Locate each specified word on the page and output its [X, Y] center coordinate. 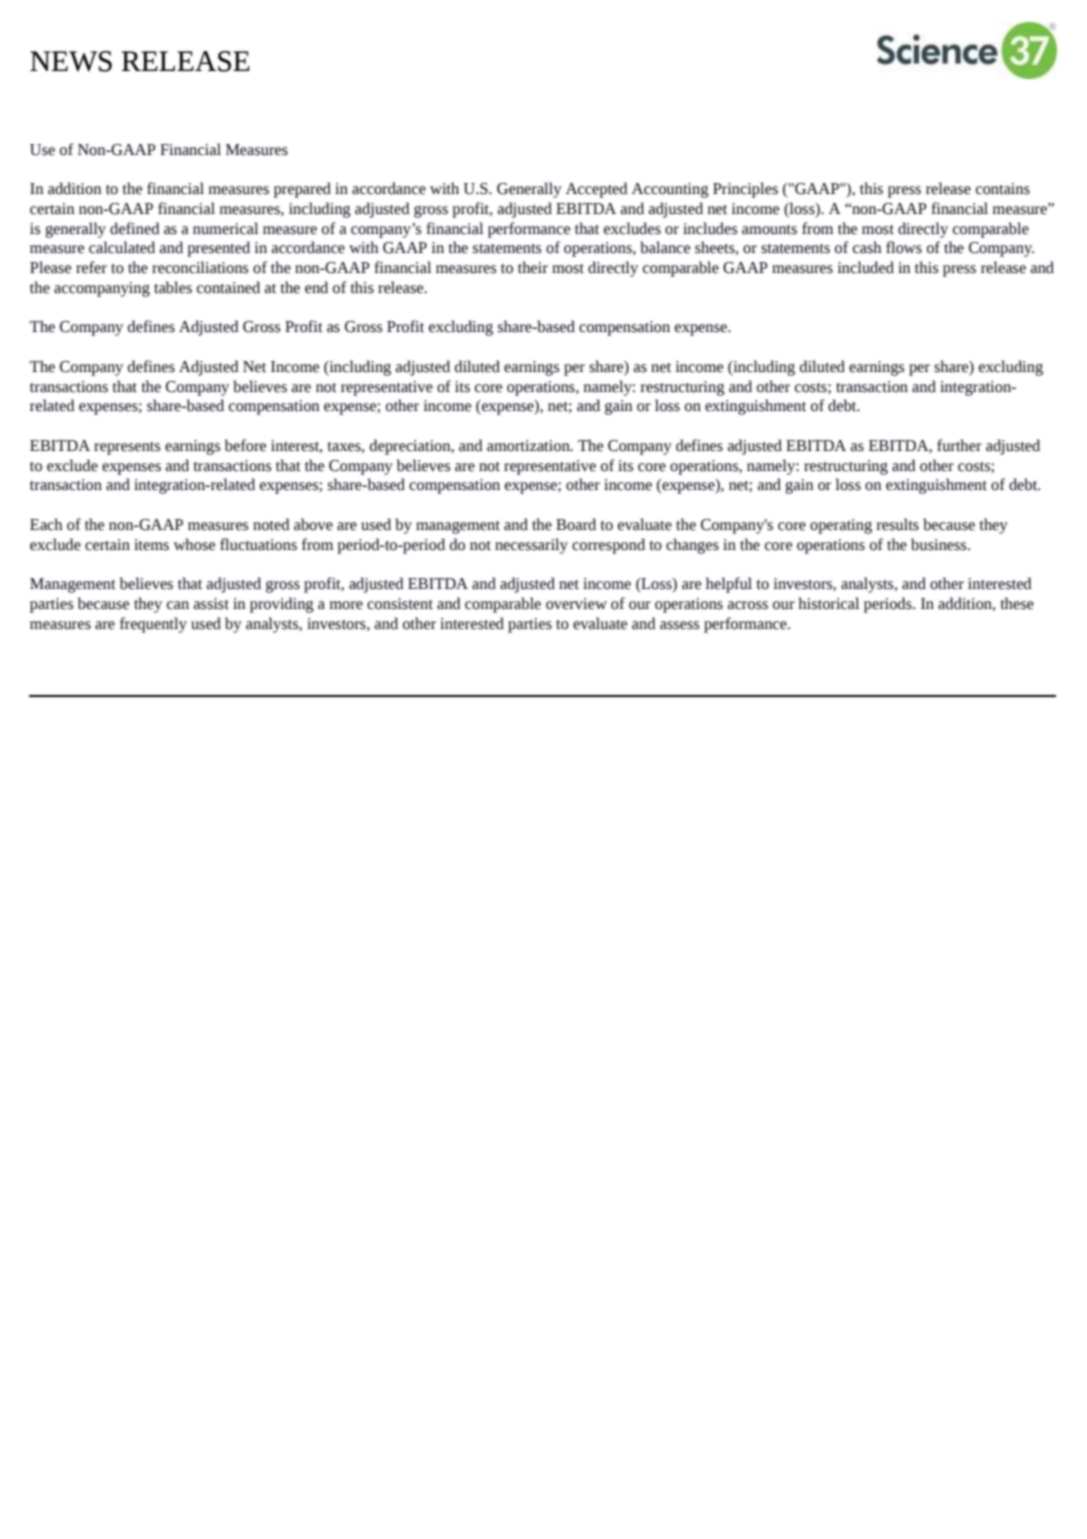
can [178, 605]
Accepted [597, 190]
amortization [529, 446]
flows [904, 247]
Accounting [670, 190]
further [959, 445]
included [865, 267]
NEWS [71, 61]
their [533, 267]
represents [127, 448]
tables [173, 287]
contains [1003, 189]
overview [576, 604]
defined [135, 228]
